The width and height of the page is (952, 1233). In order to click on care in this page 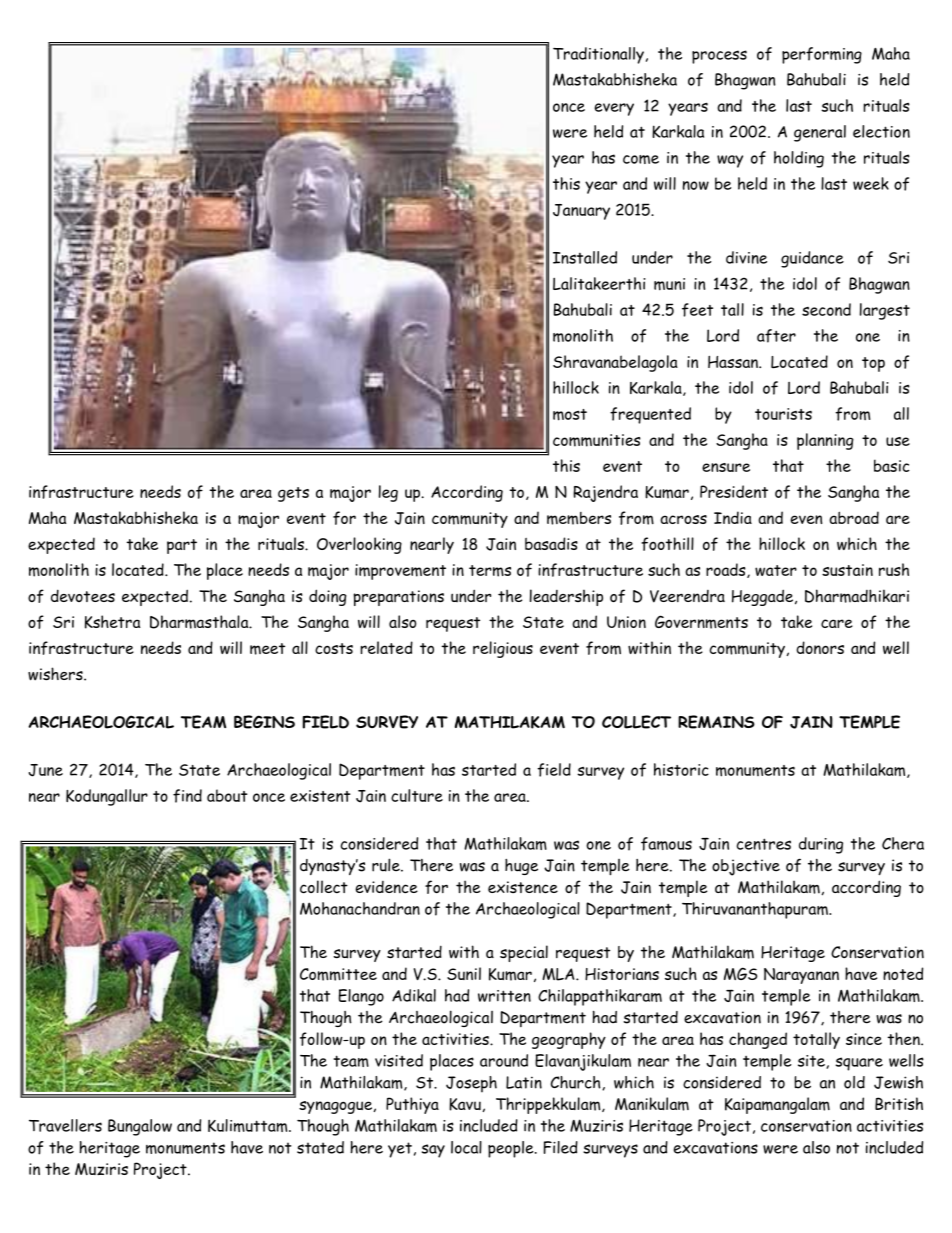, I will do `click(837, 623)`.
